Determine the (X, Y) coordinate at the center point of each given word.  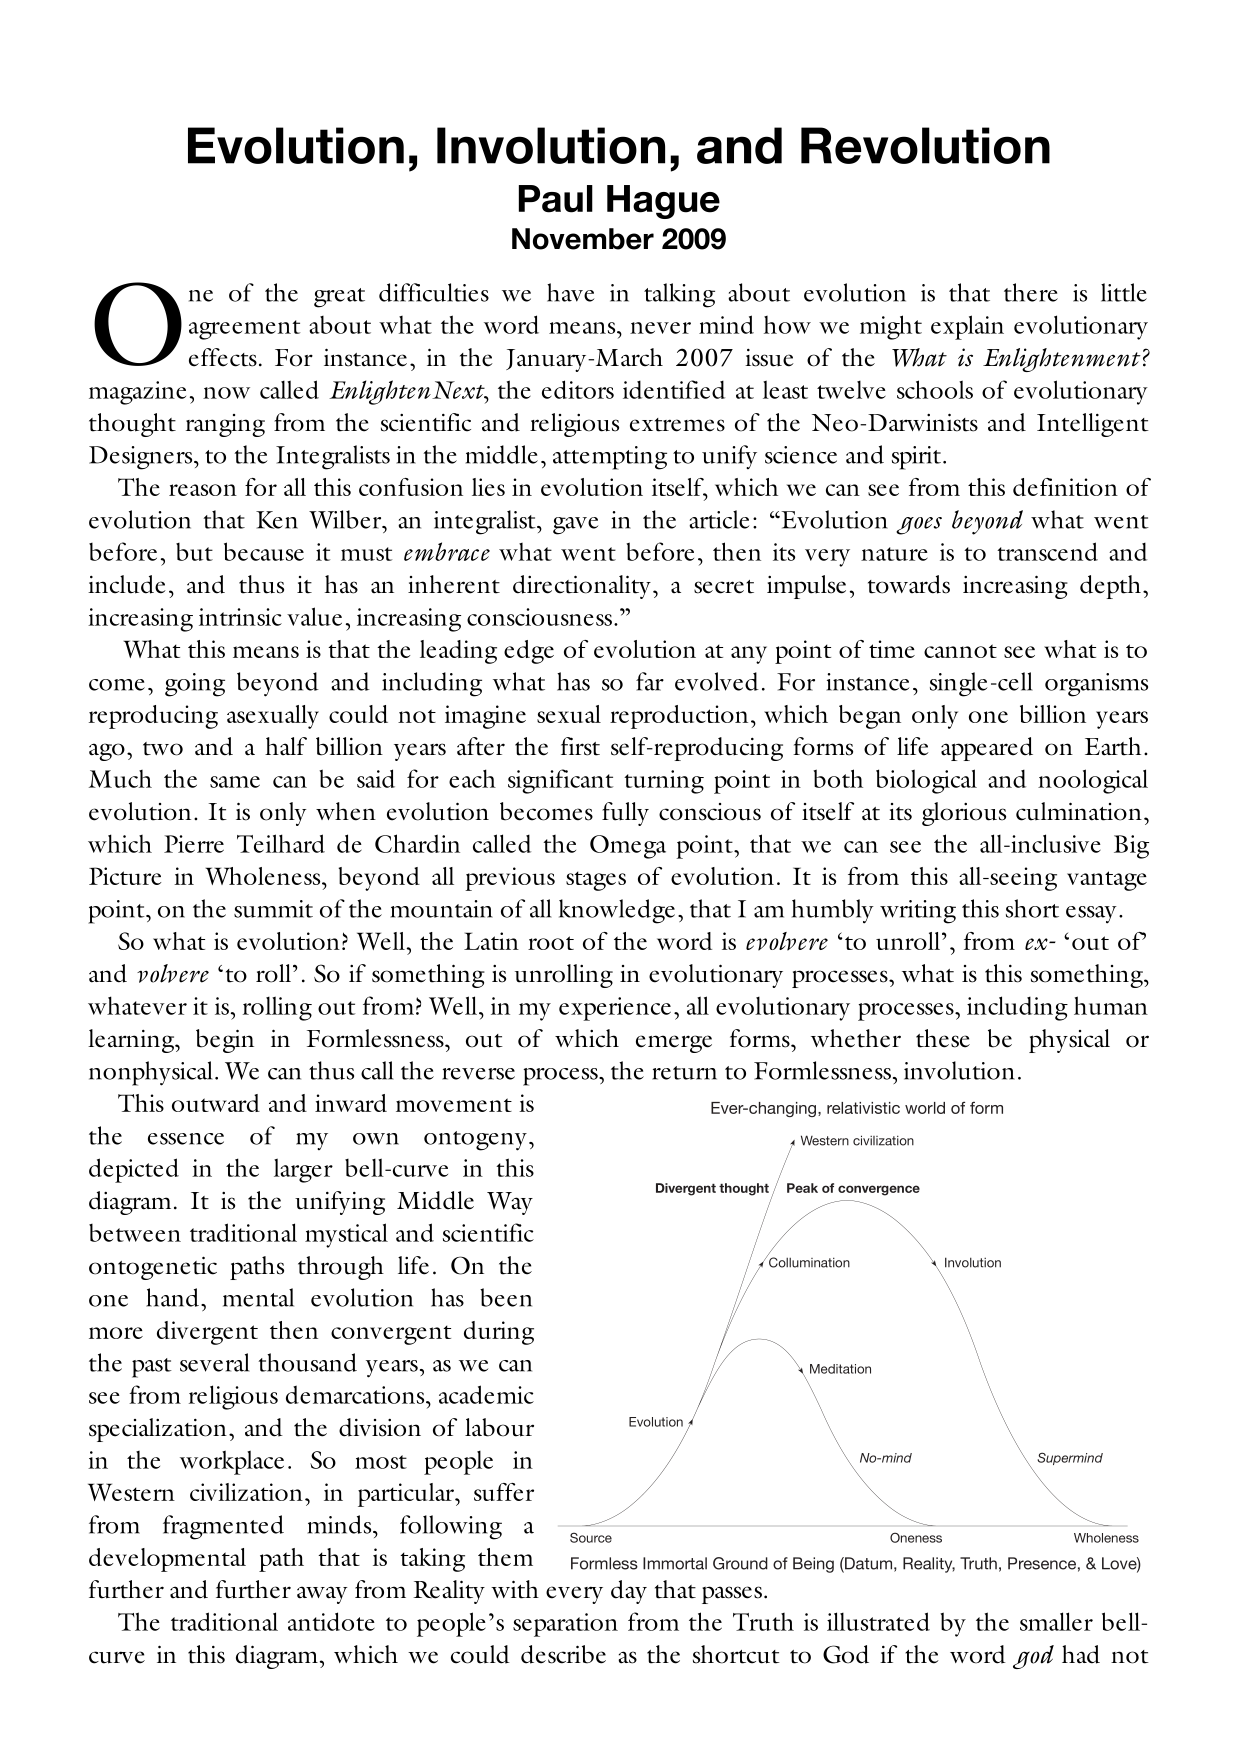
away (322, 1595)
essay (1091, 915)
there (1031, 292)
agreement (244, 330)
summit (273, 909)
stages (596, 881)
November (583, 239)
